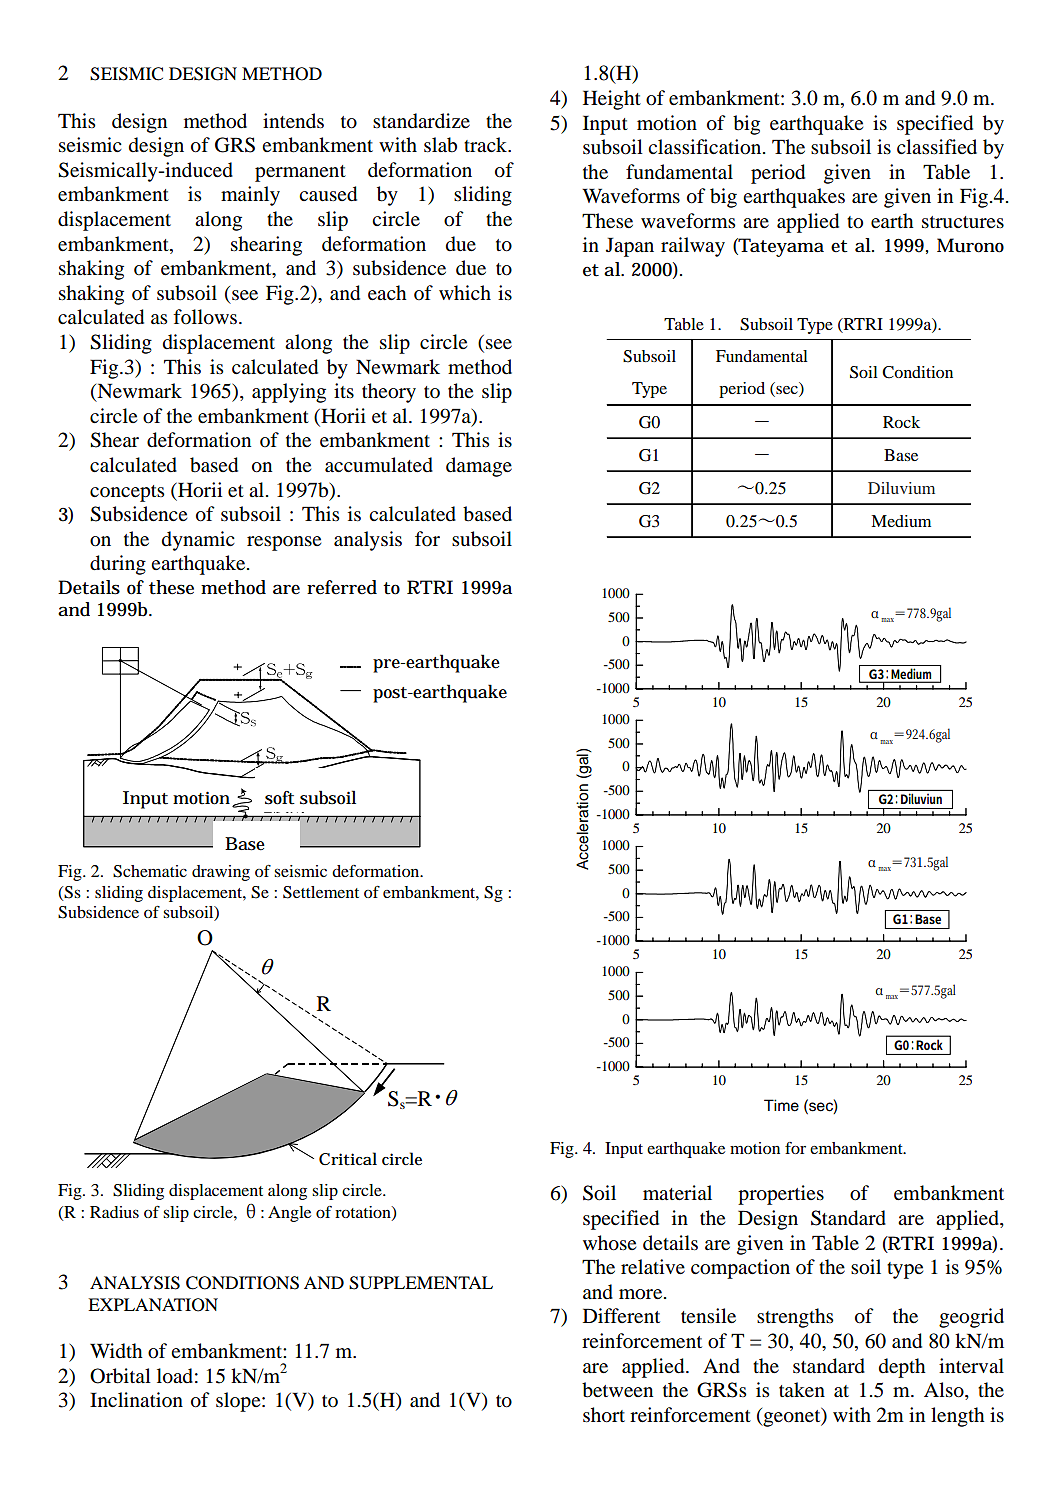 This screenshot has height=1502, width=1062. Describe the element at coordinates (487, 145) in the screenshot. I see `track` at that location.
